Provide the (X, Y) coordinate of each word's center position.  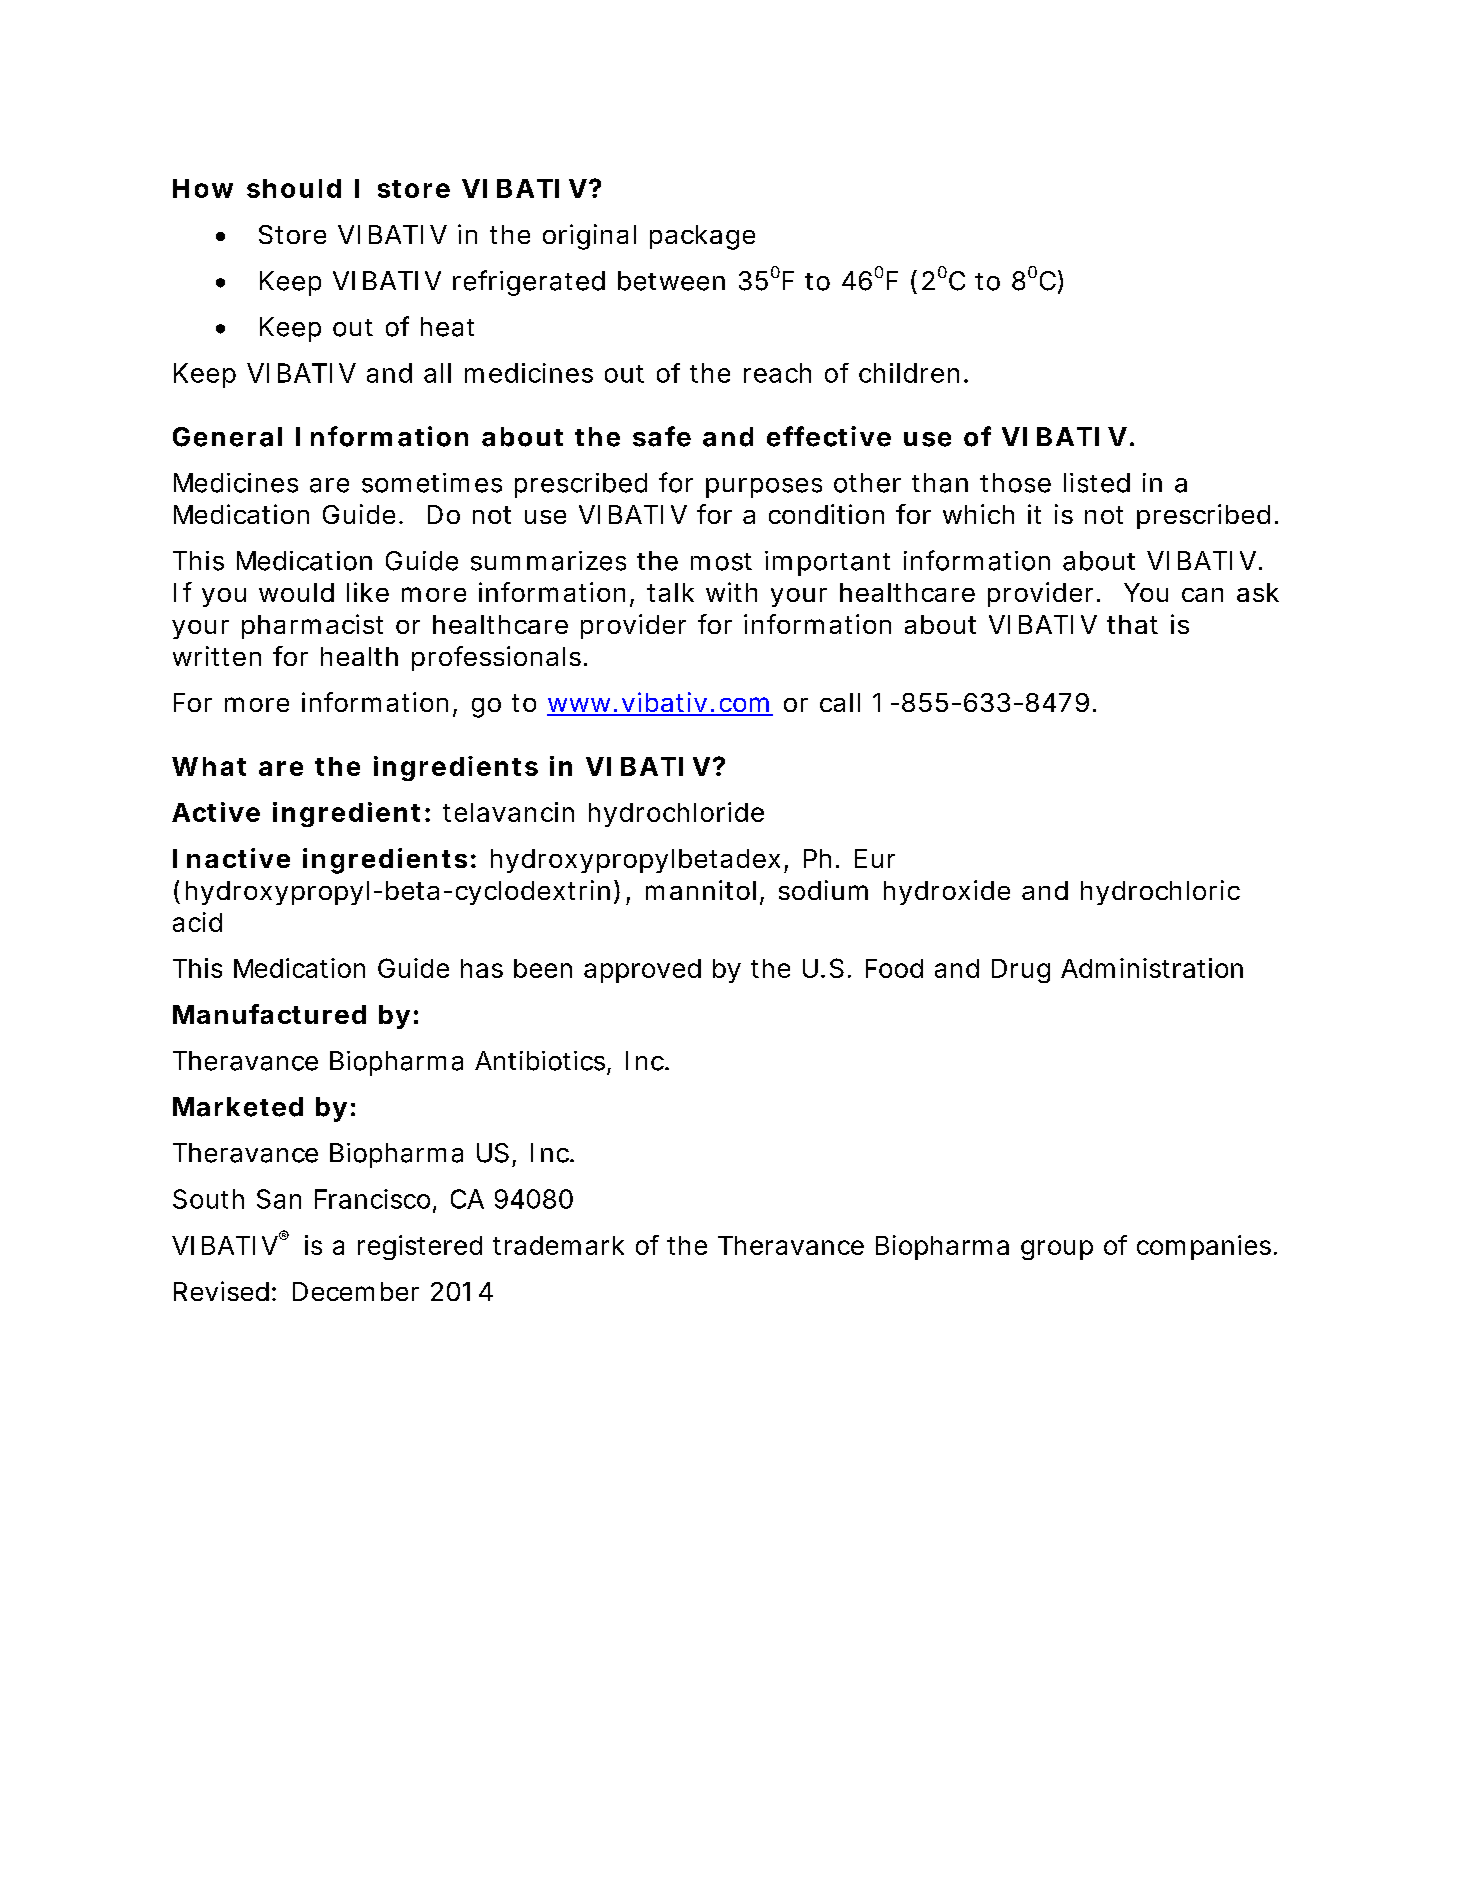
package (702, 237)
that (1132, 624)
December (356, 1291)
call (840, 702)
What (209, 766)
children (909, 373)
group (1057, 1250)
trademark (558, 1245)
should (294, 188)
